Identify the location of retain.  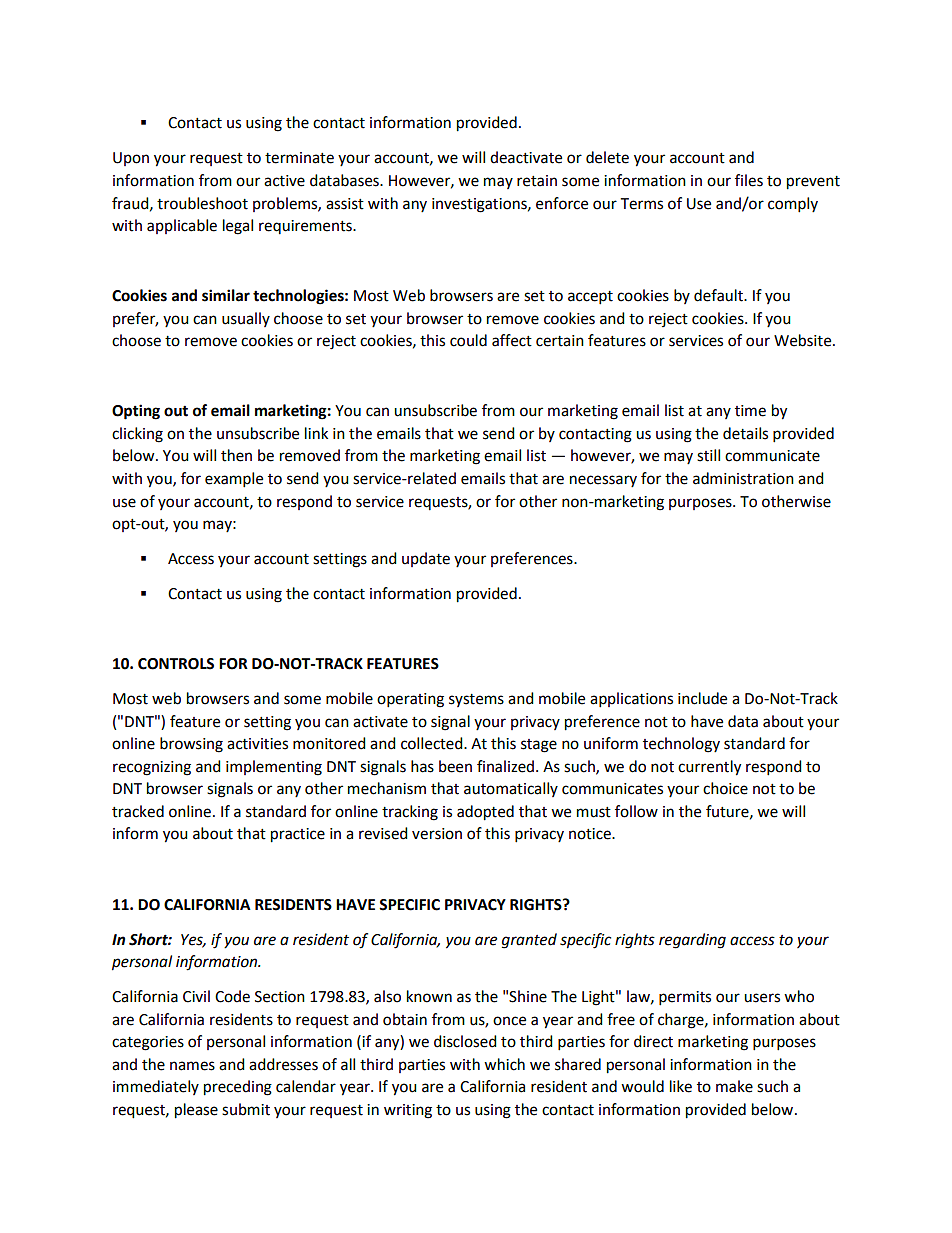
(537, 181).
